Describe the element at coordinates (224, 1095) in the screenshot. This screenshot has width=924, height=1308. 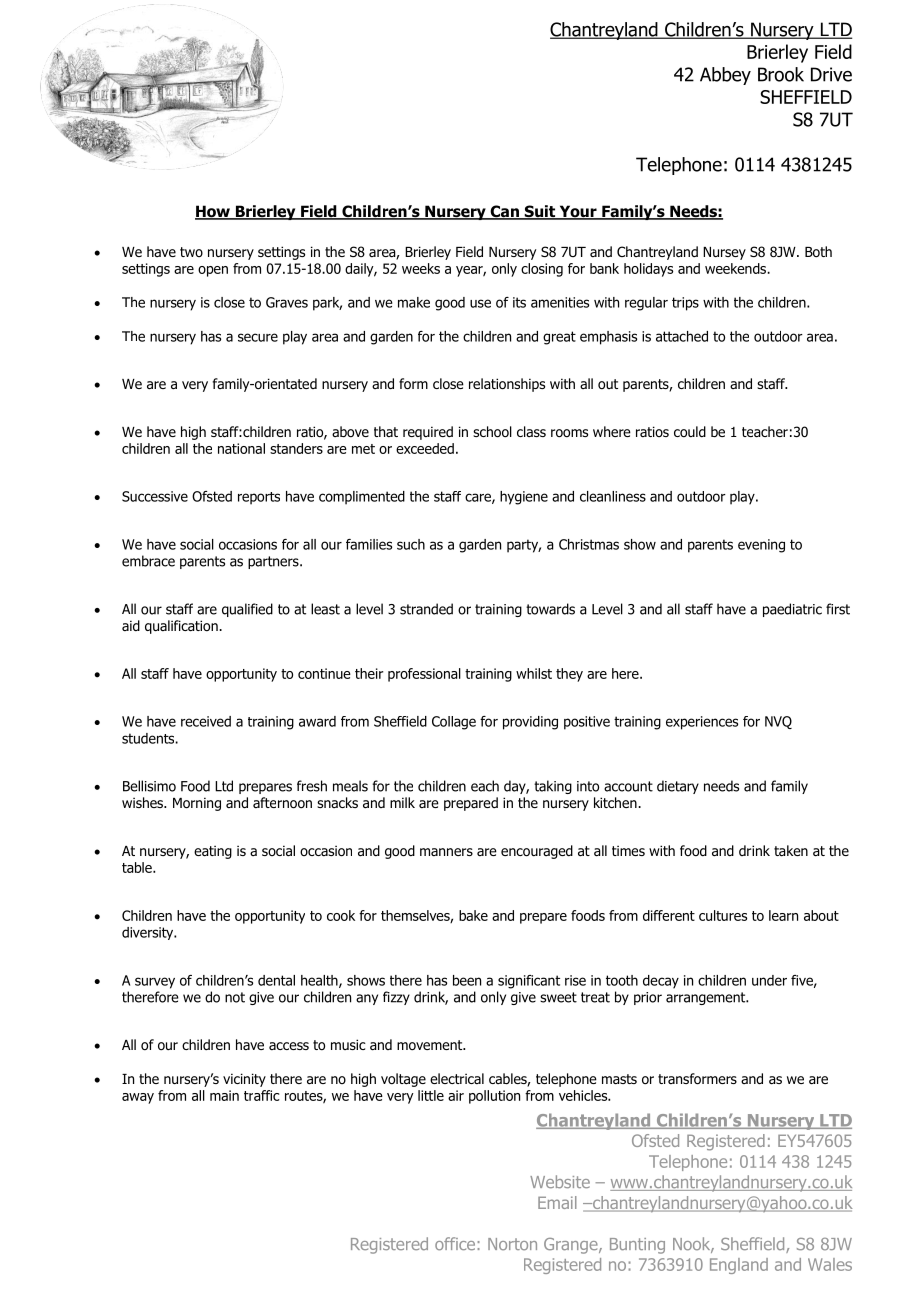
I see `main` at that location.
